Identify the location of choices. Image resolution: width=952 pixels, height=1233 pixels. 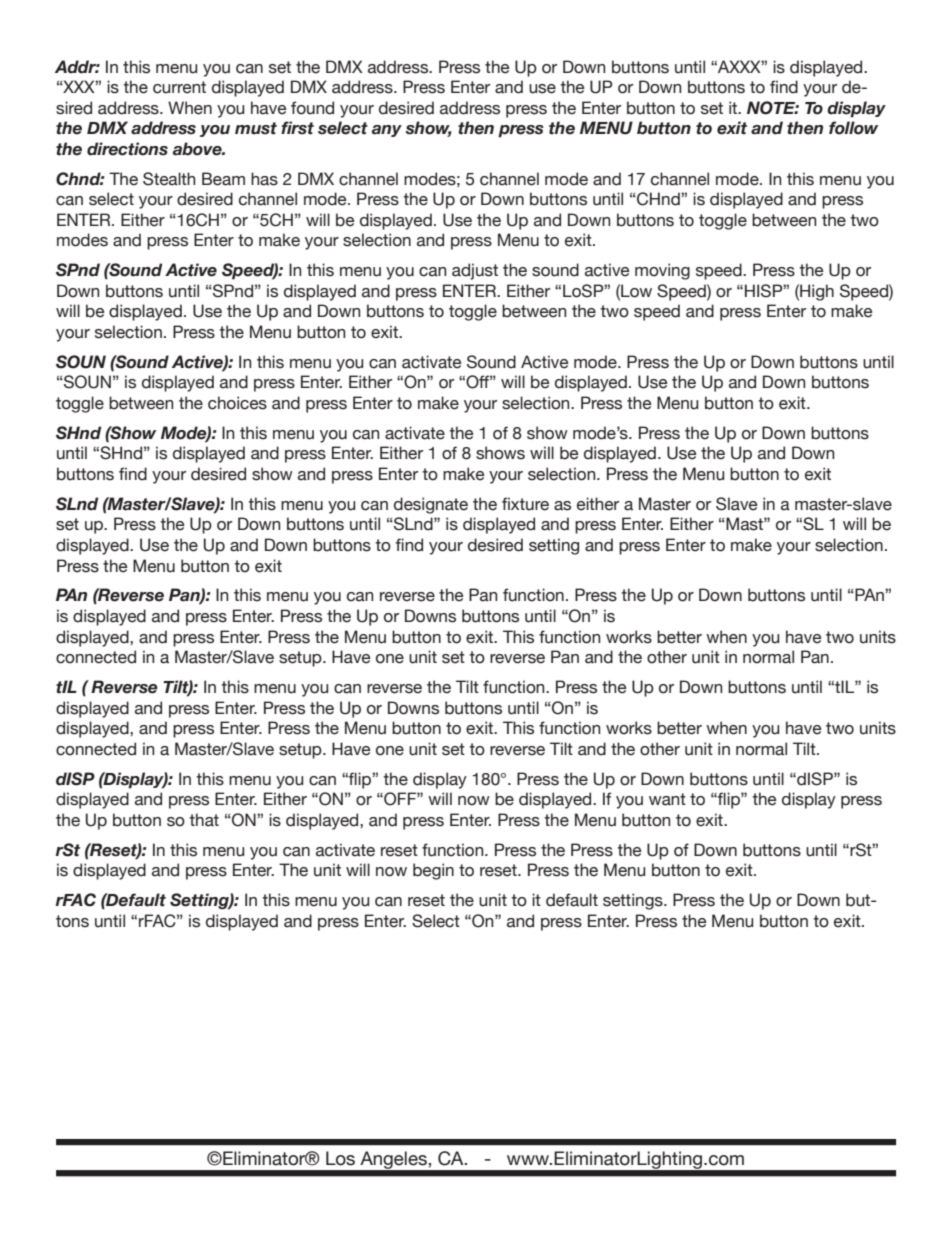
(237, 403).
